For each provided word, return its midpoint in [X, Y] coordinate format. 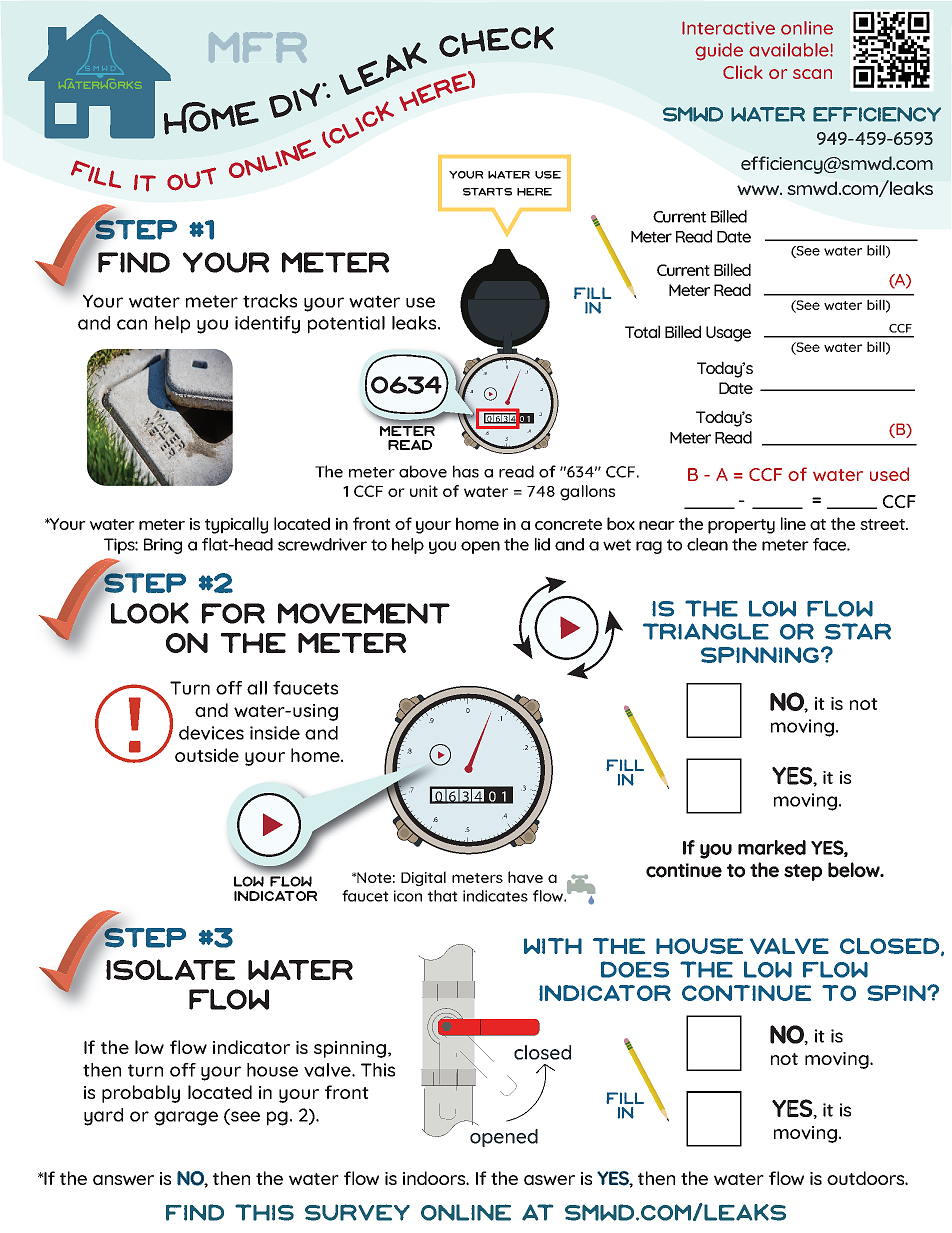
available [790, 50]
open [480, 547]
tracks [270, 301]
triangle [706, 631]
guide [719, 52]
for [233, 613]
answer [123, 1180]
